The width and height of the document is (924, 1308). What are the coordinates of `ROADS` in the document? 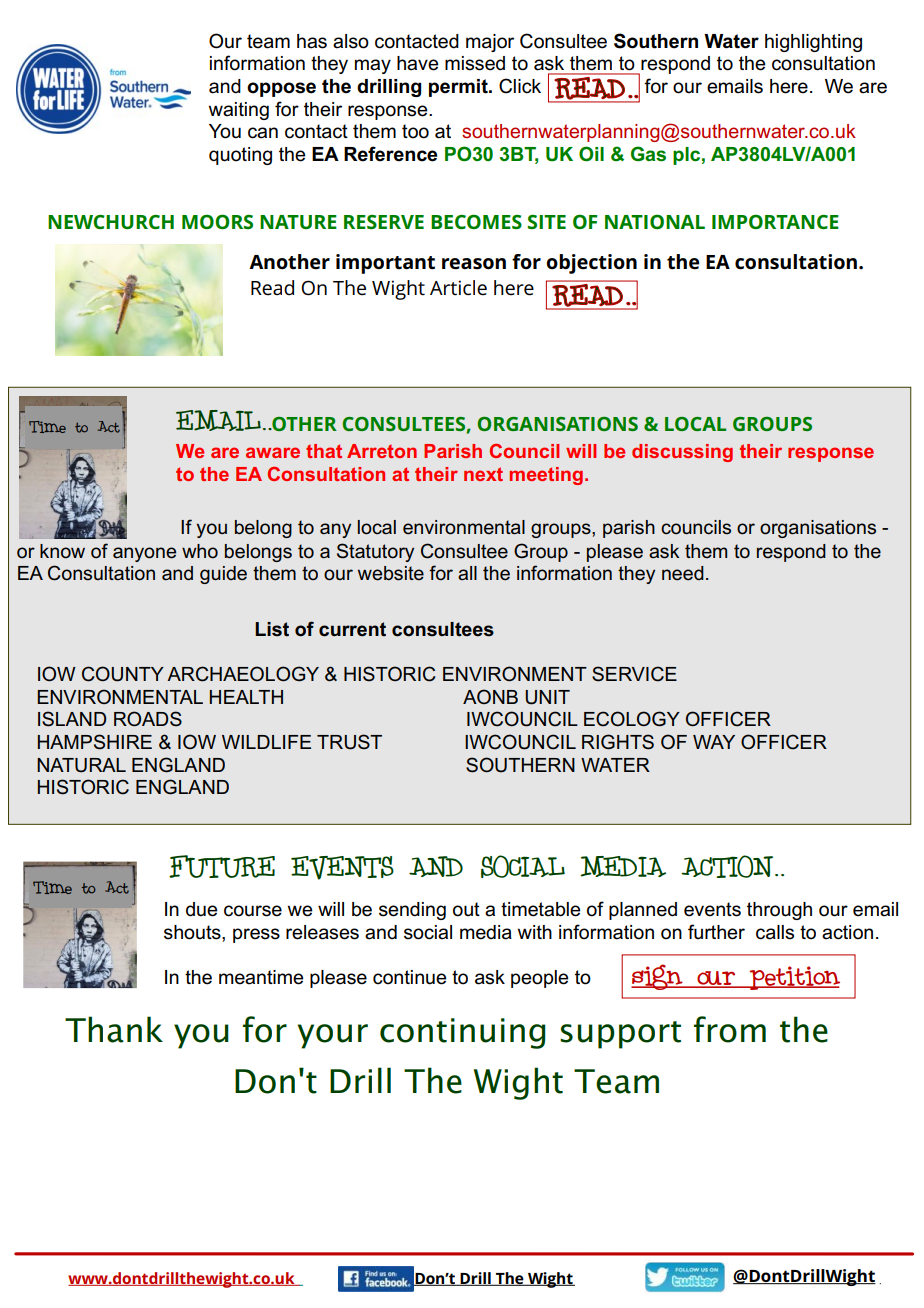 It's located at (148, 719).
